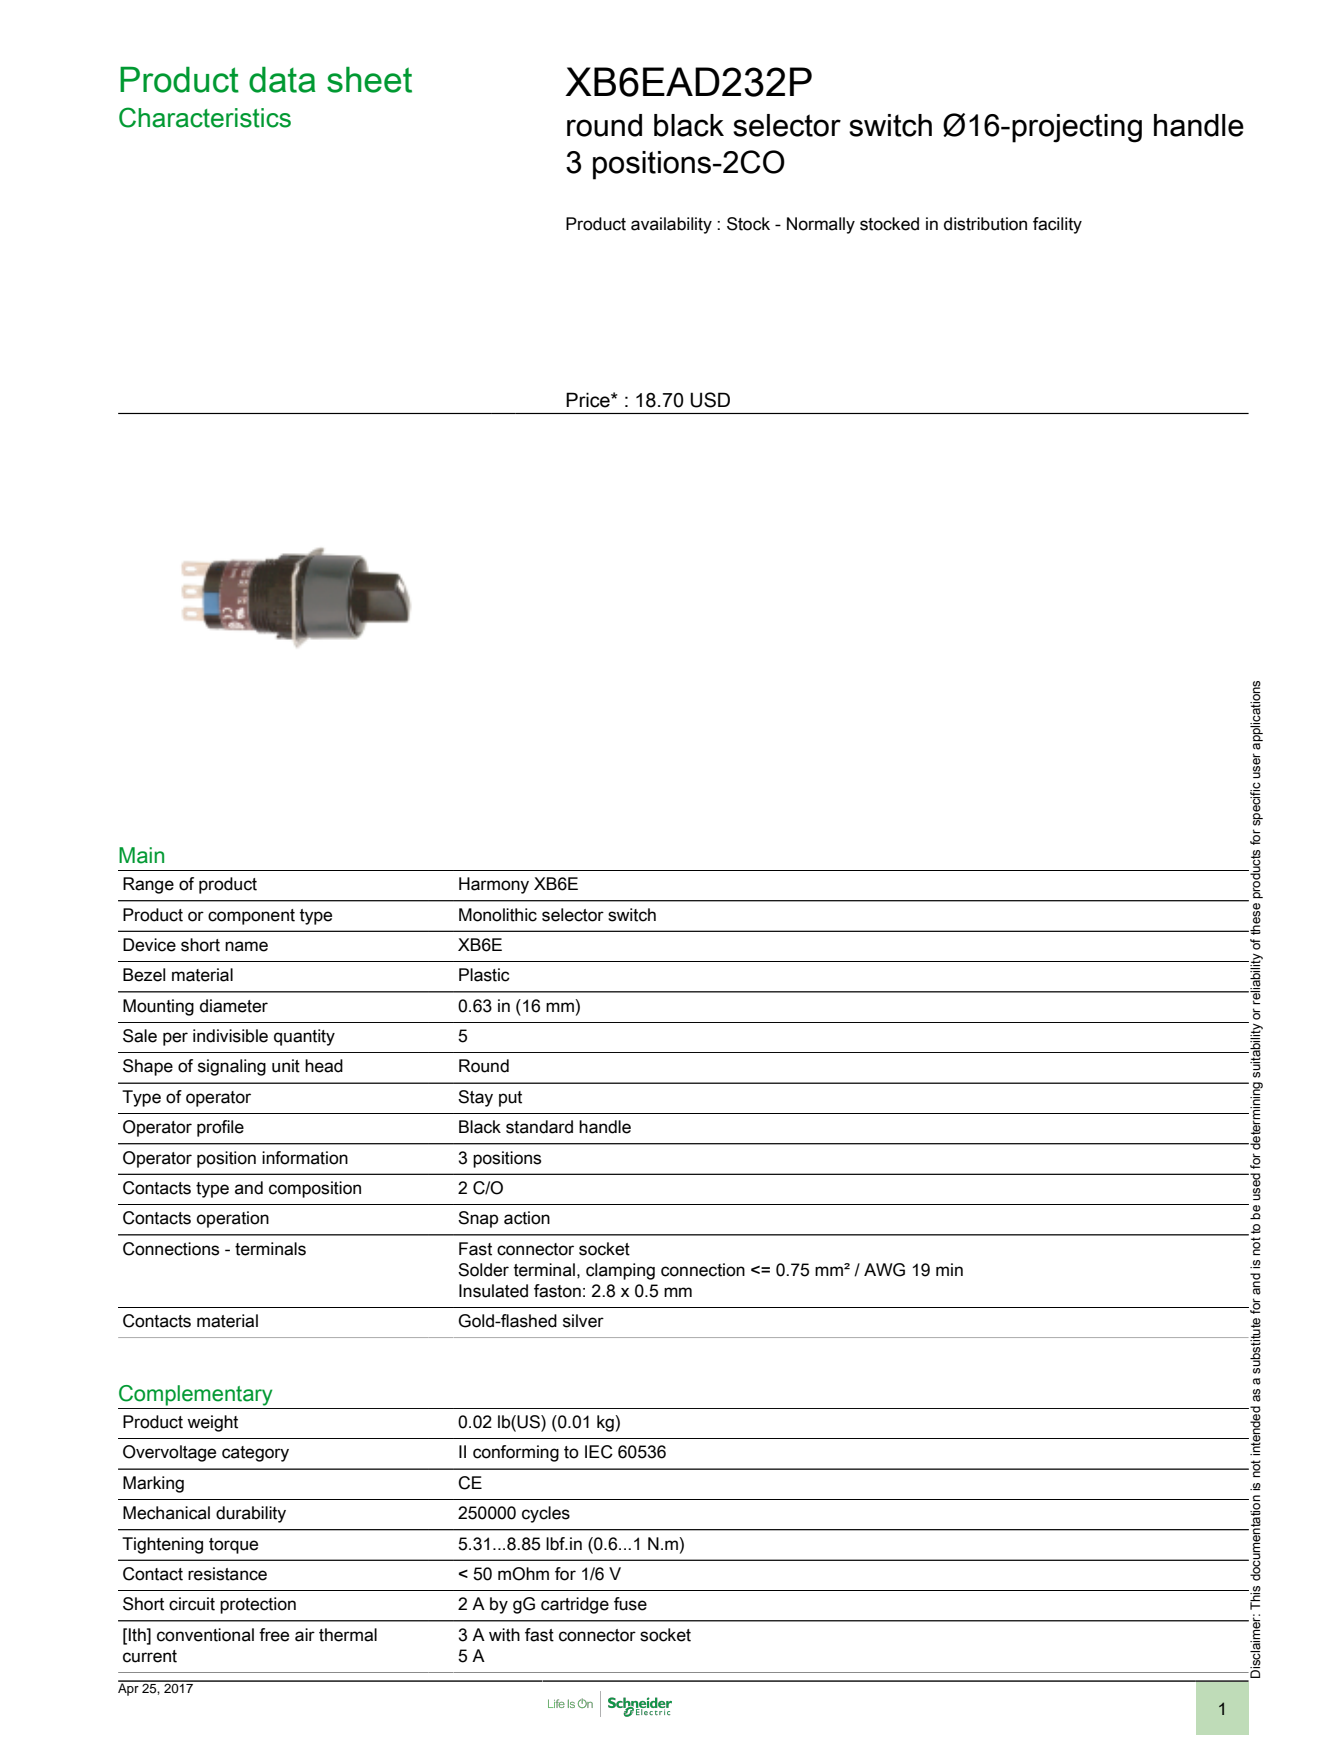 Image resolution: width=1342 pixels, height=1737 pixels. What do you see at coordinates (251, 917) in the image?
I see `component` at bounding box center [251, 917].
